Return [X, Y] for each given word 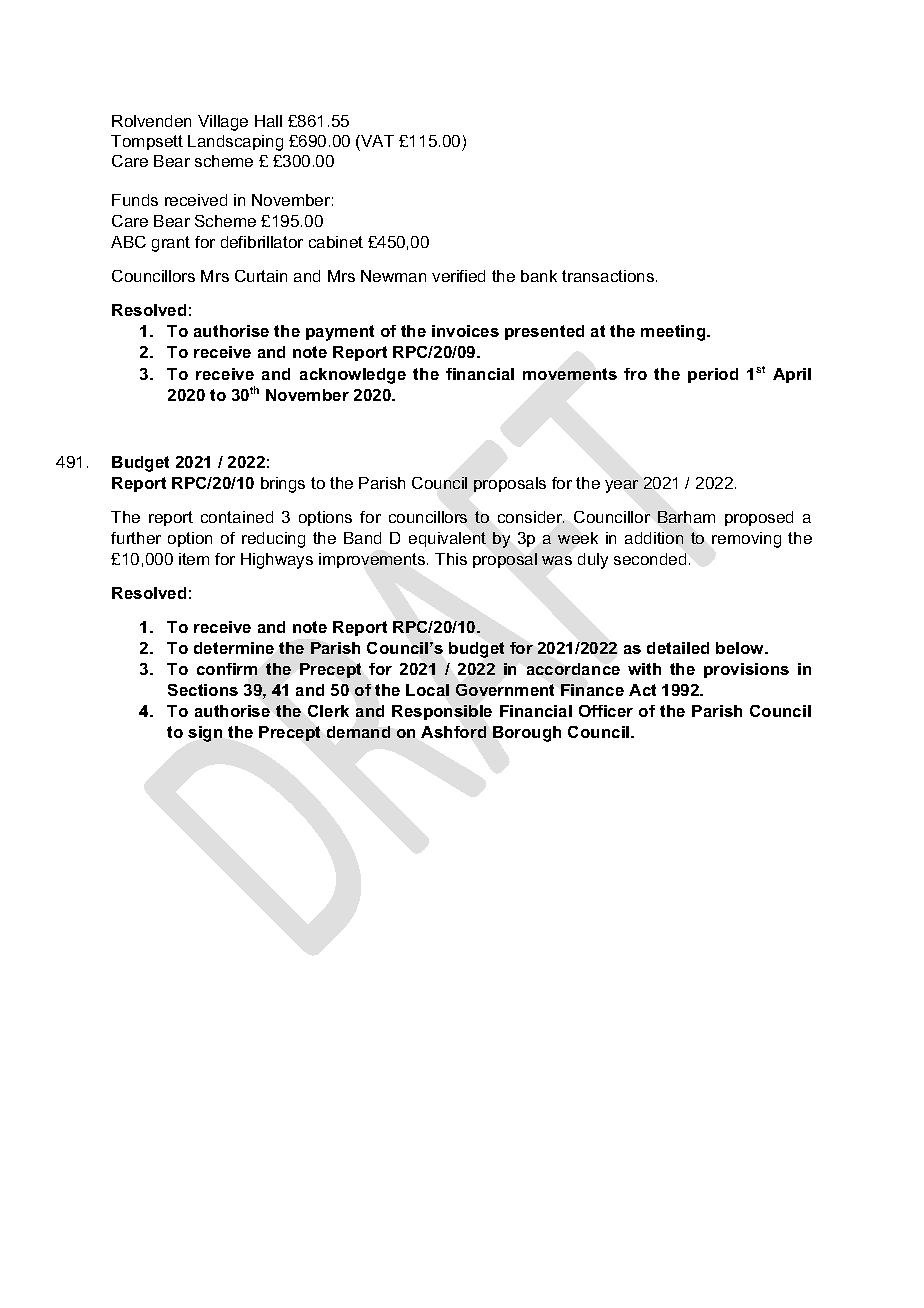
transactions [609, 276]
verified [458, 276]
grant [171, 244]
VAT [376, 141]
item [194, 559]
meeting [674, 333]
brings [283, 485]
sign [205, 734]
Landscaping [235, 143]
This [451, 559]
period [713, 375]
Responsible [442, 712]
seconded [650, 559]
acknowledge [353, 376]
